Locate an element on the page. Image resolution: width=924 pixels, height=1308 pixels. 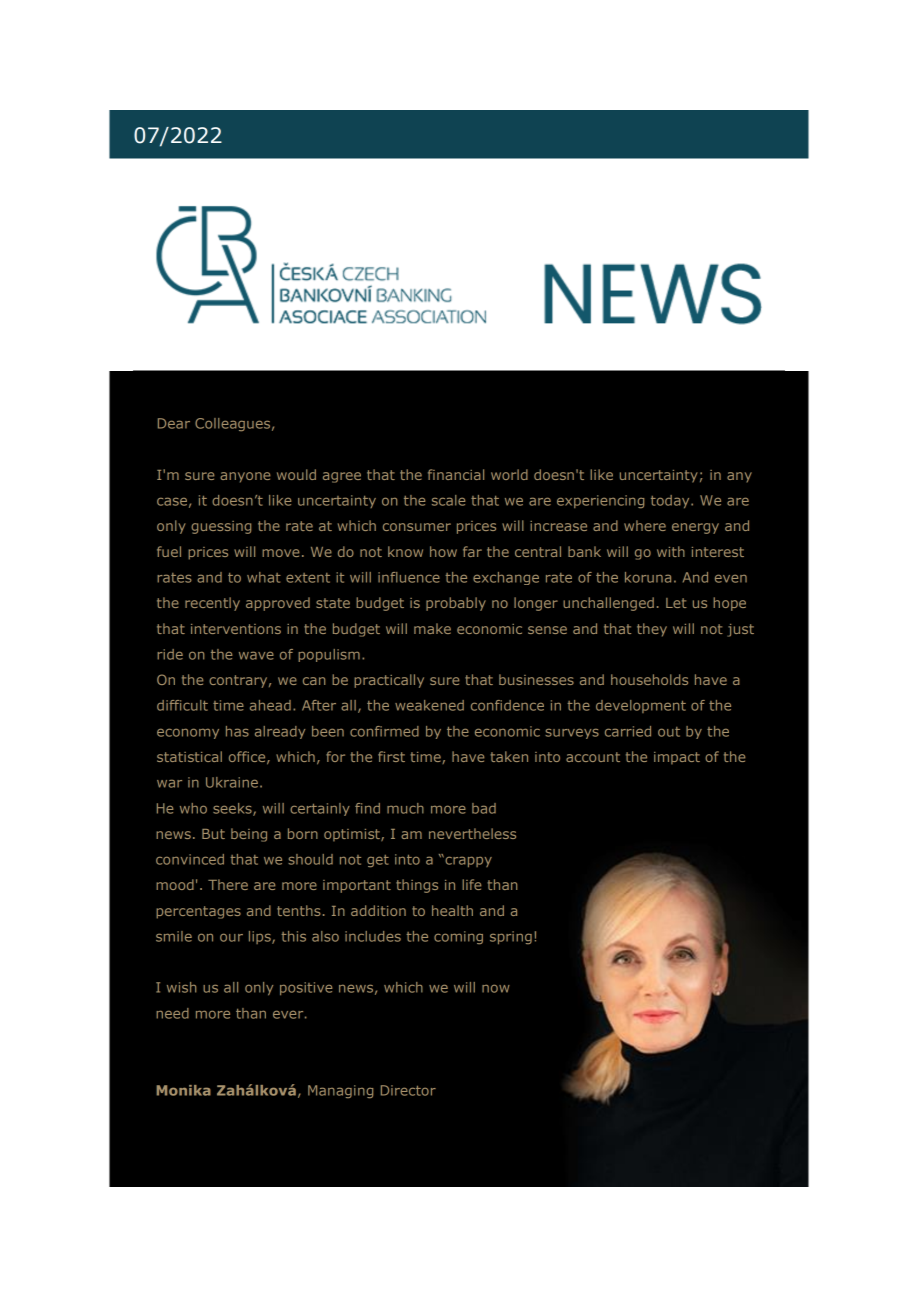
financial is located at coordinates (456, 474).
